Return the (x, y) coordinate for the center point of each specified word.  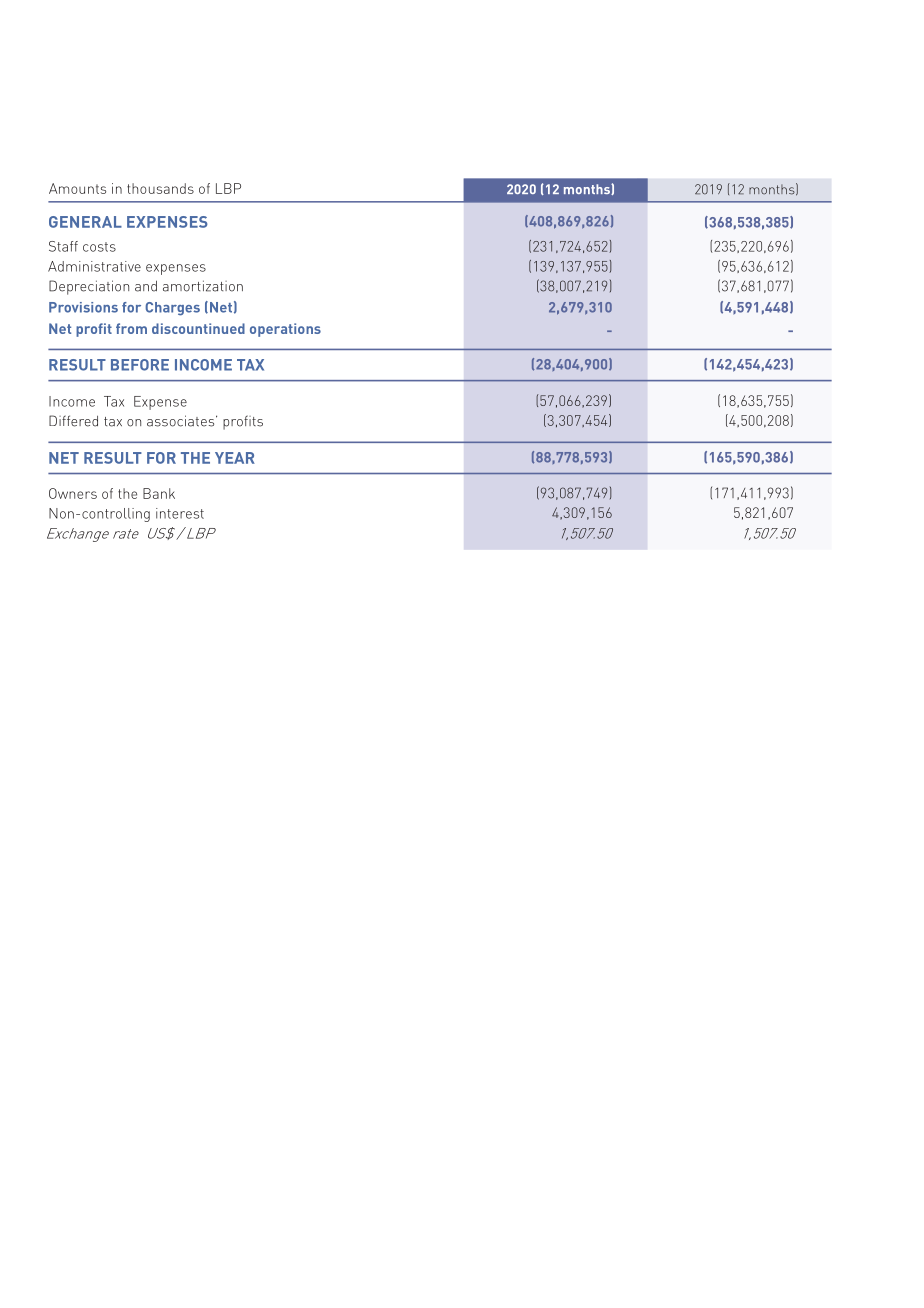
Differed (73, 421)
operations (285, 330)
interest (180, 513)
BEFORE (140, 365)
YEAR (235, 458)
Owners (73, 493)
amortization (203, 286)
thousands (160, 188)
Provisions (83, 307)
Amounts (77, 188)
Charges (172, 309)
